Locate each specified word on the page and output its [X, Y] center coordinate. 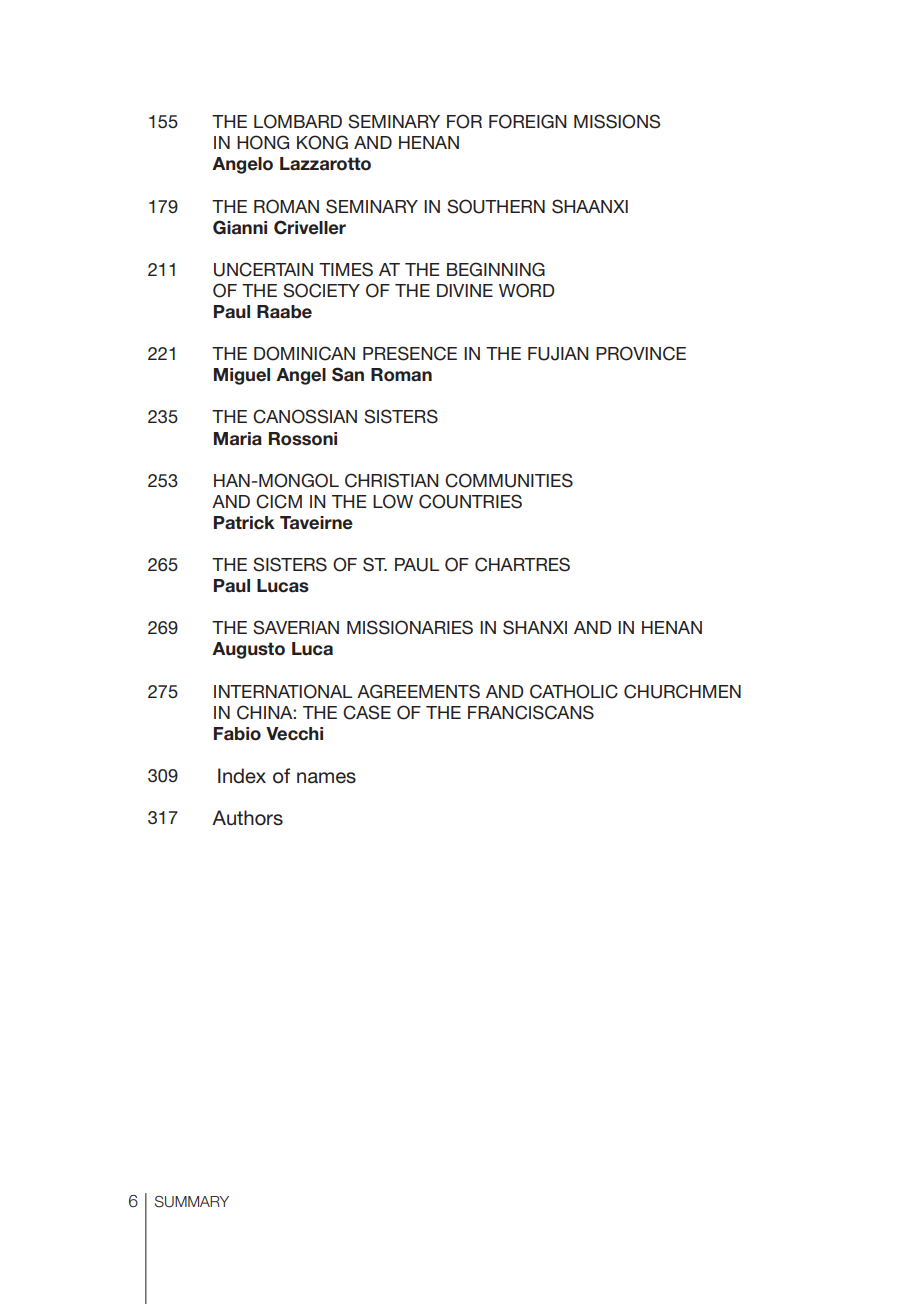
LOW [393, 501]
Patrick [244, 523]
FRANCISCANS [531, 712]
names [326, 777]
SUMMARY [192, 1202]
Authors [247, 818]
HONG [263, 142]
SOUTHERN [496, 206]
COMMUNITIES [509, 480]
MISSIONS [617, 121]
